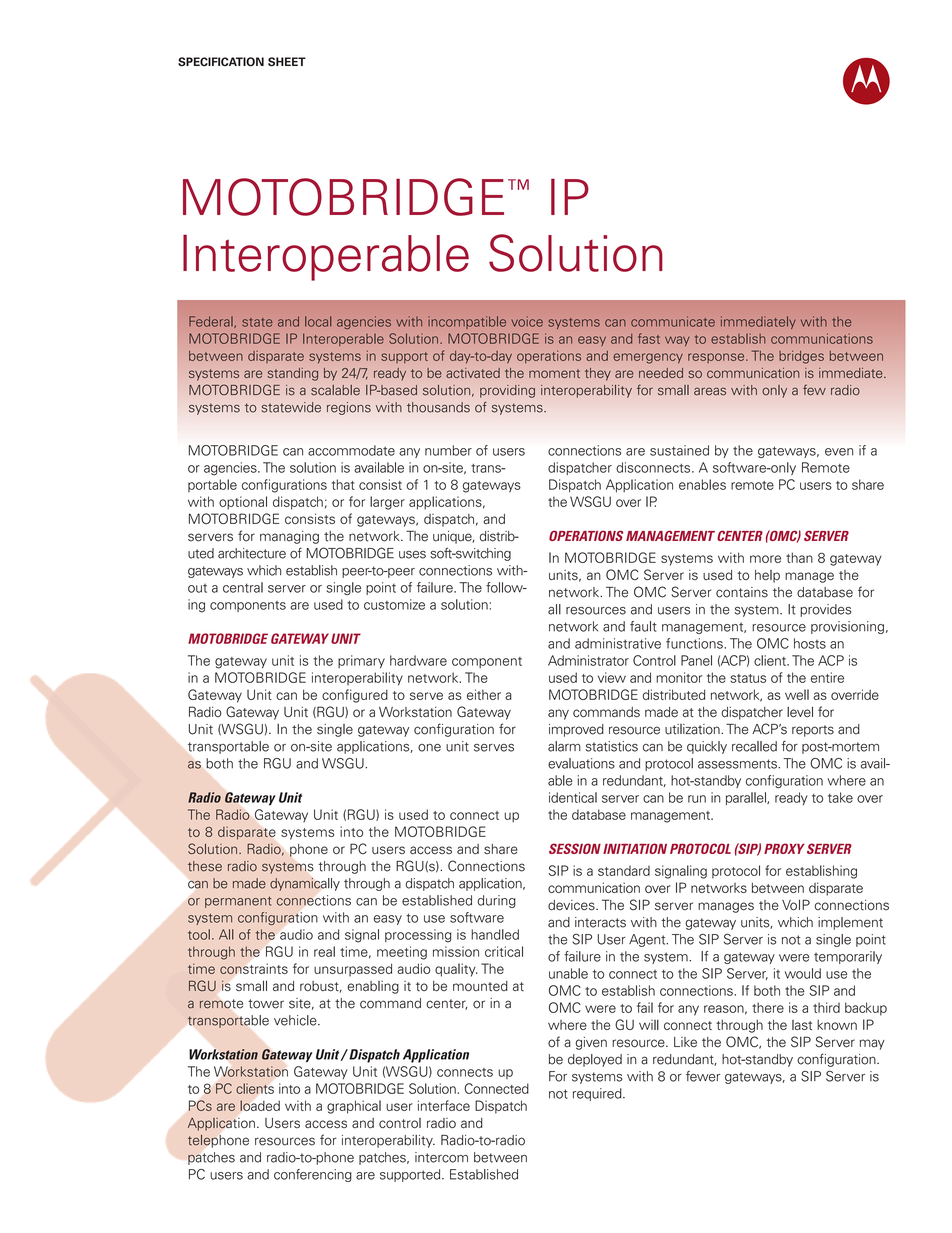  What do you see at coordinates (527, 321) in the screenshot?
I see `voice` at bounding box center [527, 321].
